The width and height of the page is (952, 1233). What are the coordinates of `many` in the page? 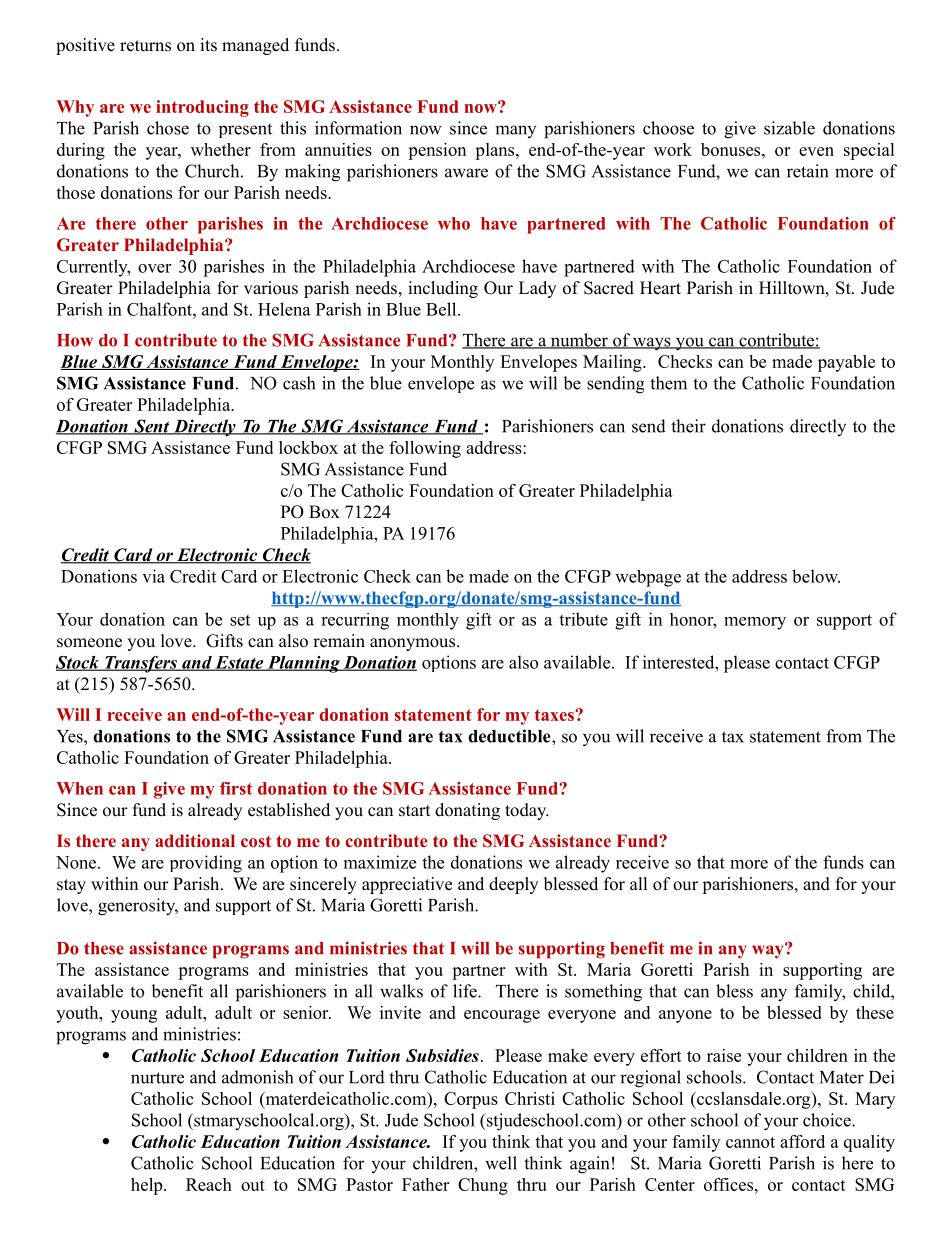 It's located at (515, 131).
